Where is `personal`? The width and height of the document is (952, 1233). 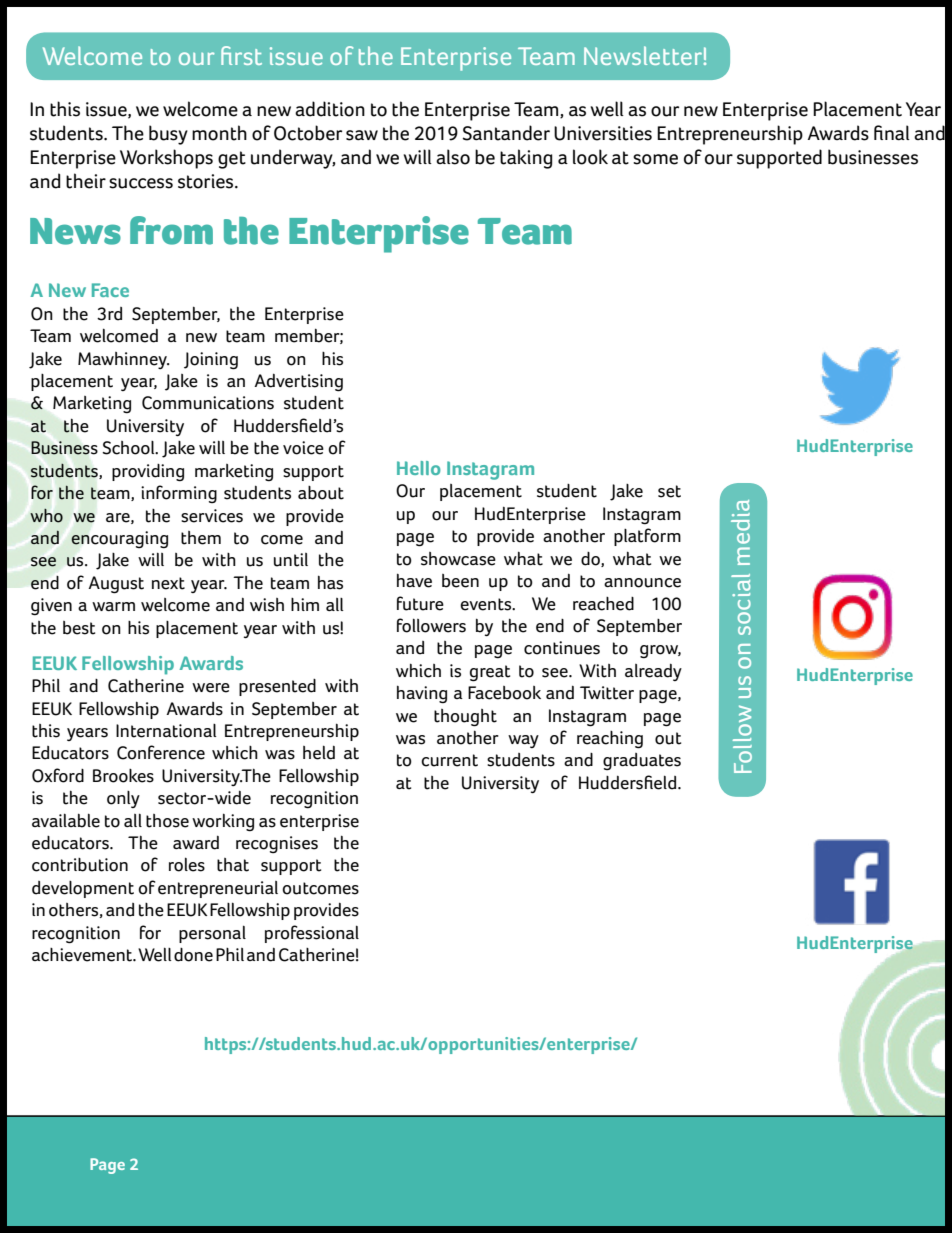
personal is located at coordinates (212, 934).
